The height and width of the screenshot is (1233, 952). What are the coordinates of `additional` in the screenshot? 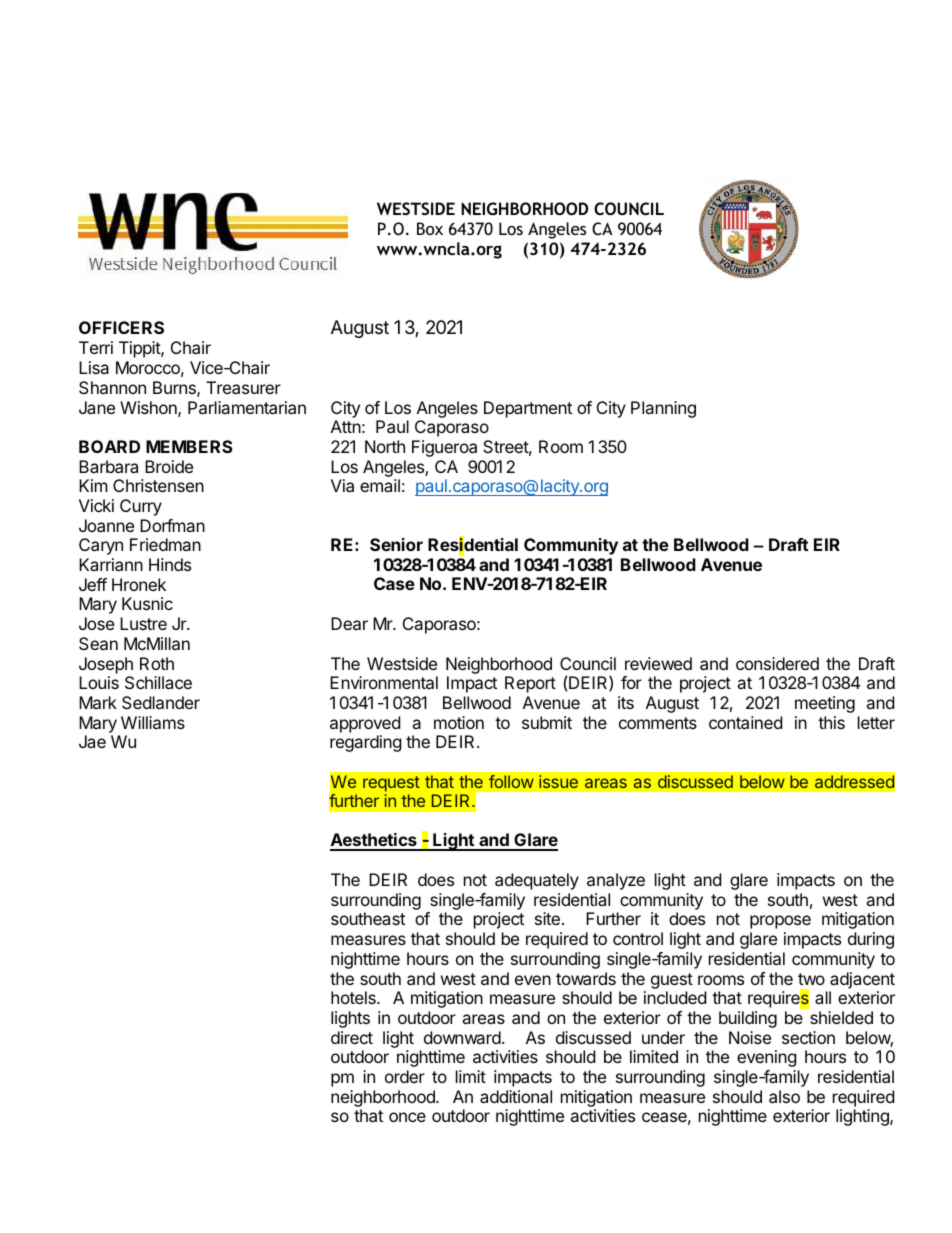 It's located at (516, 1096).
